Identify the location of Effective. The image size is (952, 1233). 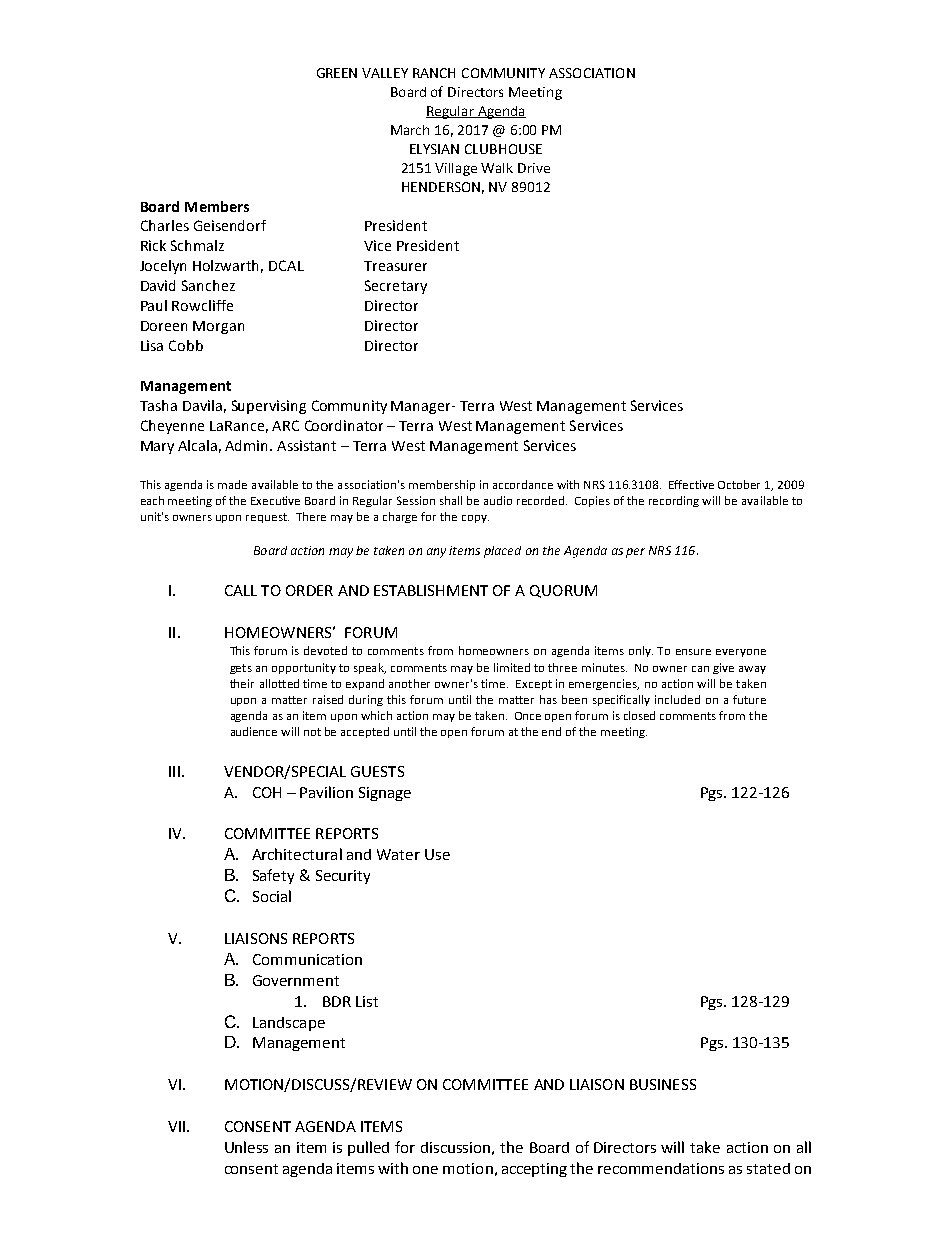
(691, 484).
